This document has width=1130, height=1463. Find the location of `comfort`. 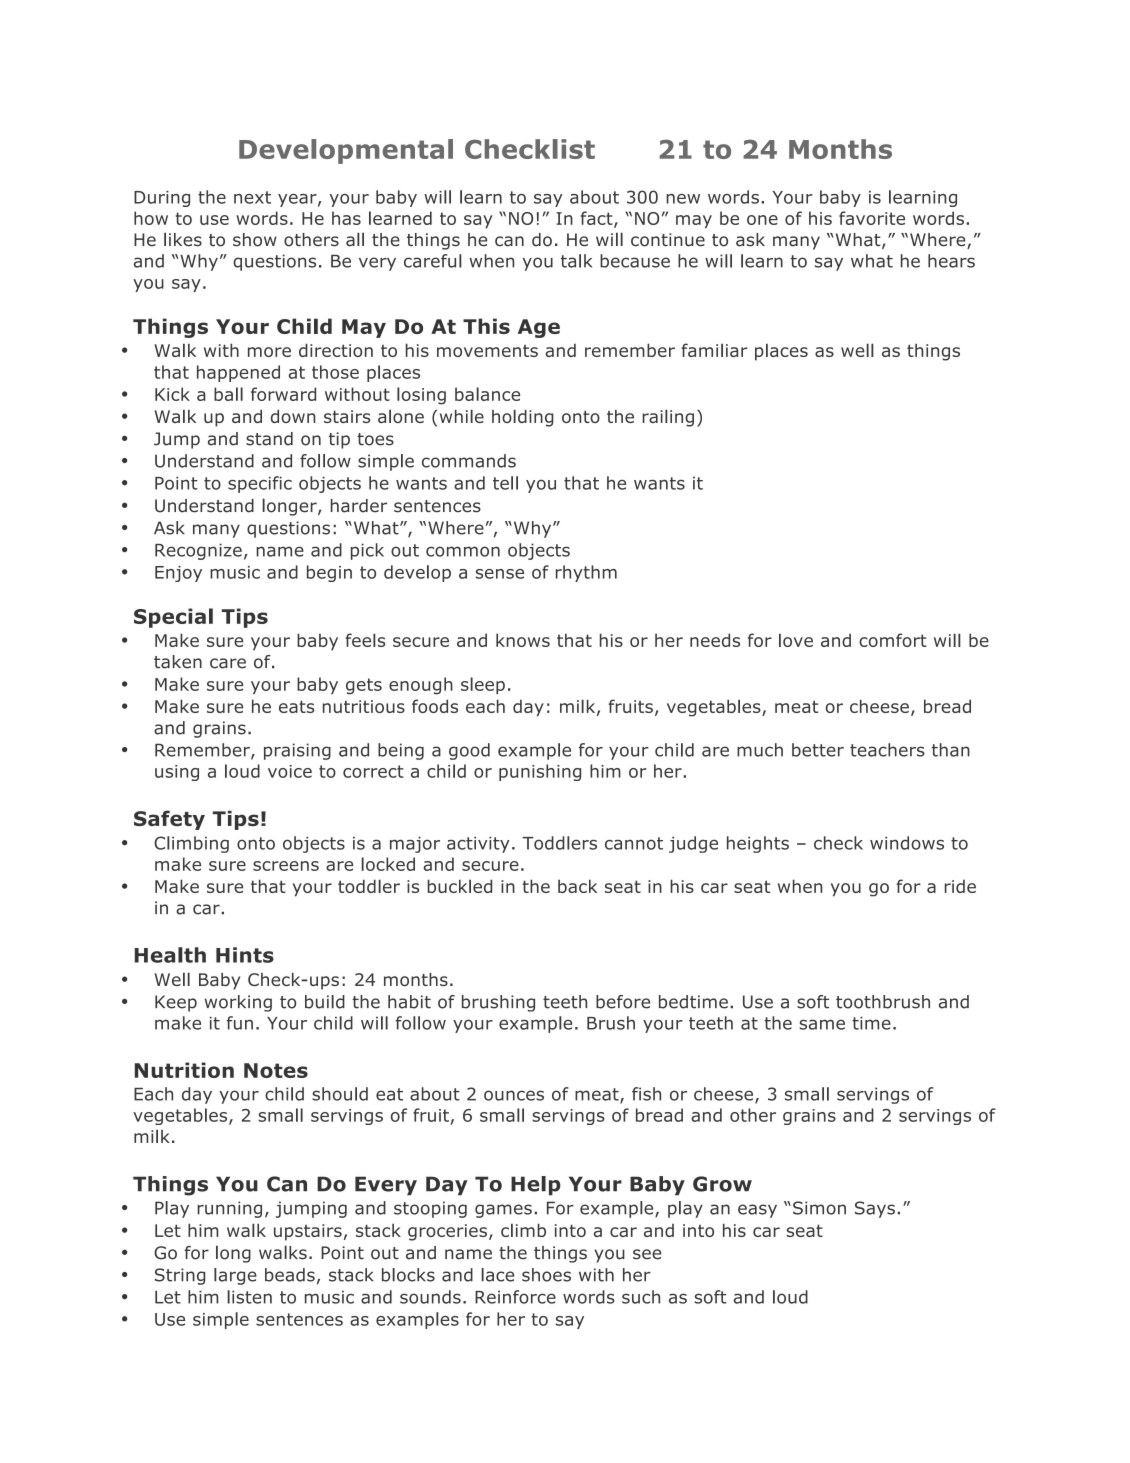

comfort is located at coordinates (893, 640).
